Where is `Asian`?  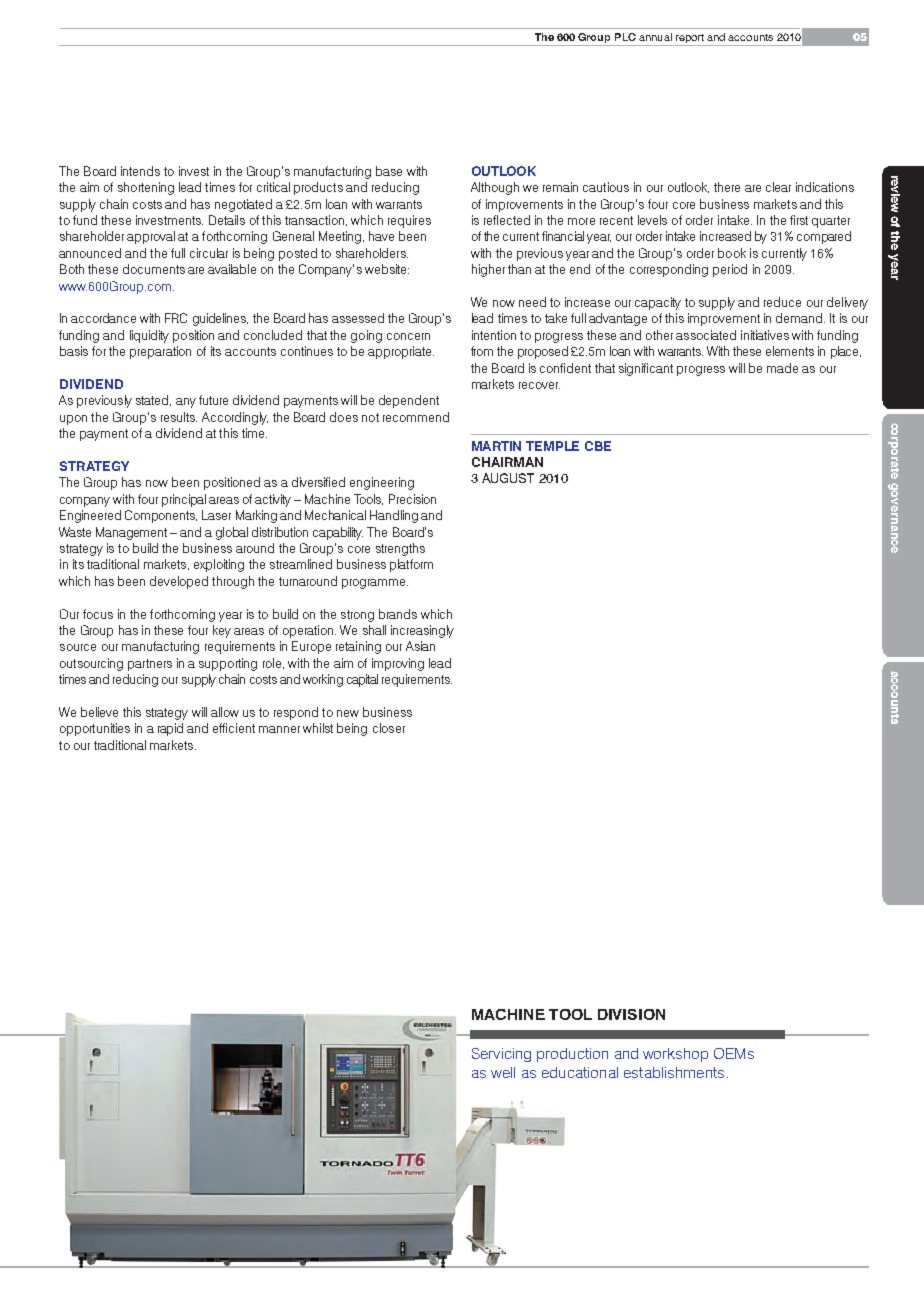 Asian is located at coordinates (420, 646).
